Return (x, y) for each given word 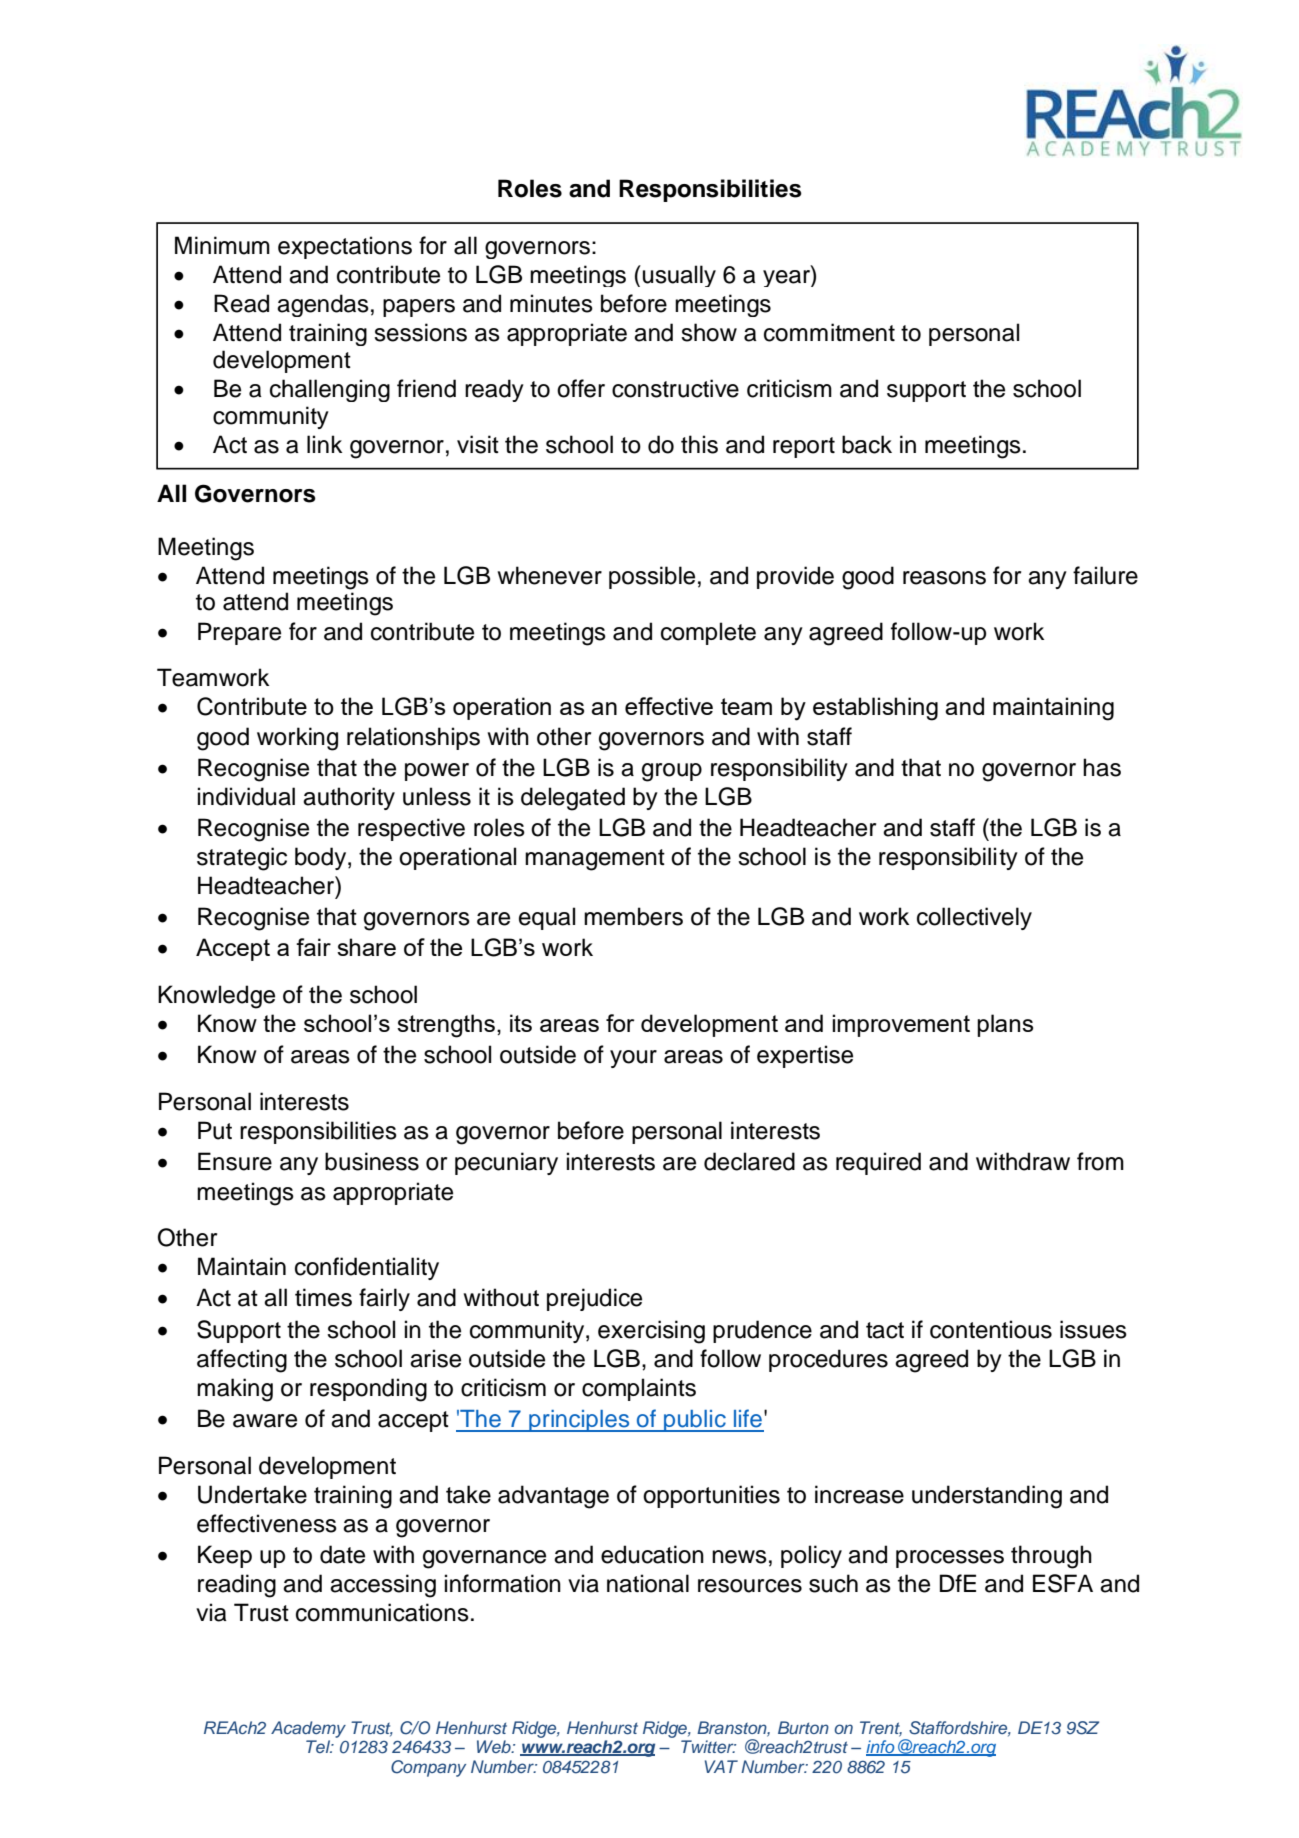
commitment (829, 332)
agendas (323, 305)
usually (679, 276)
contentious (991, 1329)
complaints (639, 1389)
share (366, 947)
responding (368, 1390)
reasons (944, 578)
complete (708, 633)
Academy (308, 1729)
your (633, 1059)
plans (1005, 1025)
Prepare (239, 633)
